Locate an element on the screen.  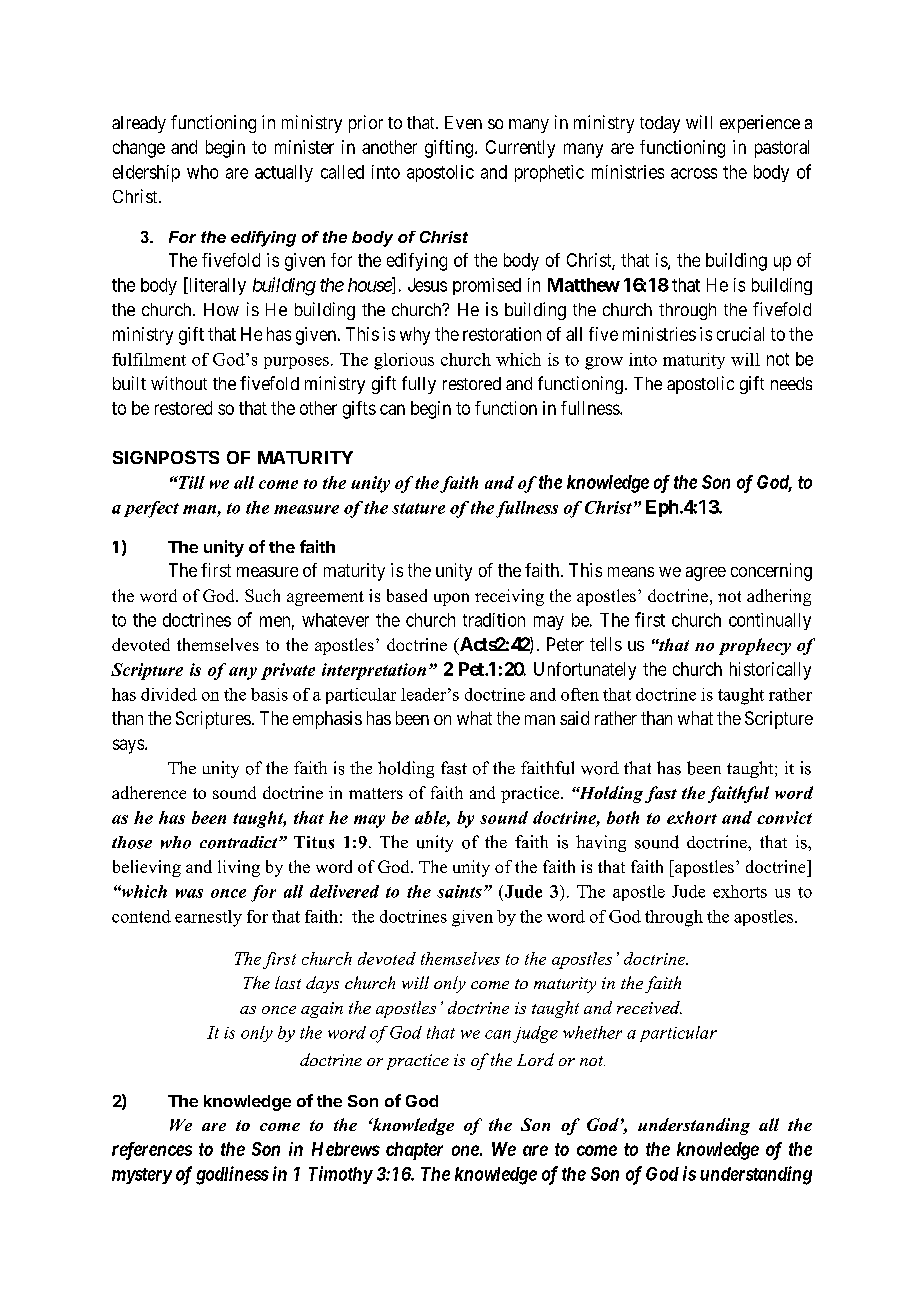
received is located at coordinates (649, 1007).
